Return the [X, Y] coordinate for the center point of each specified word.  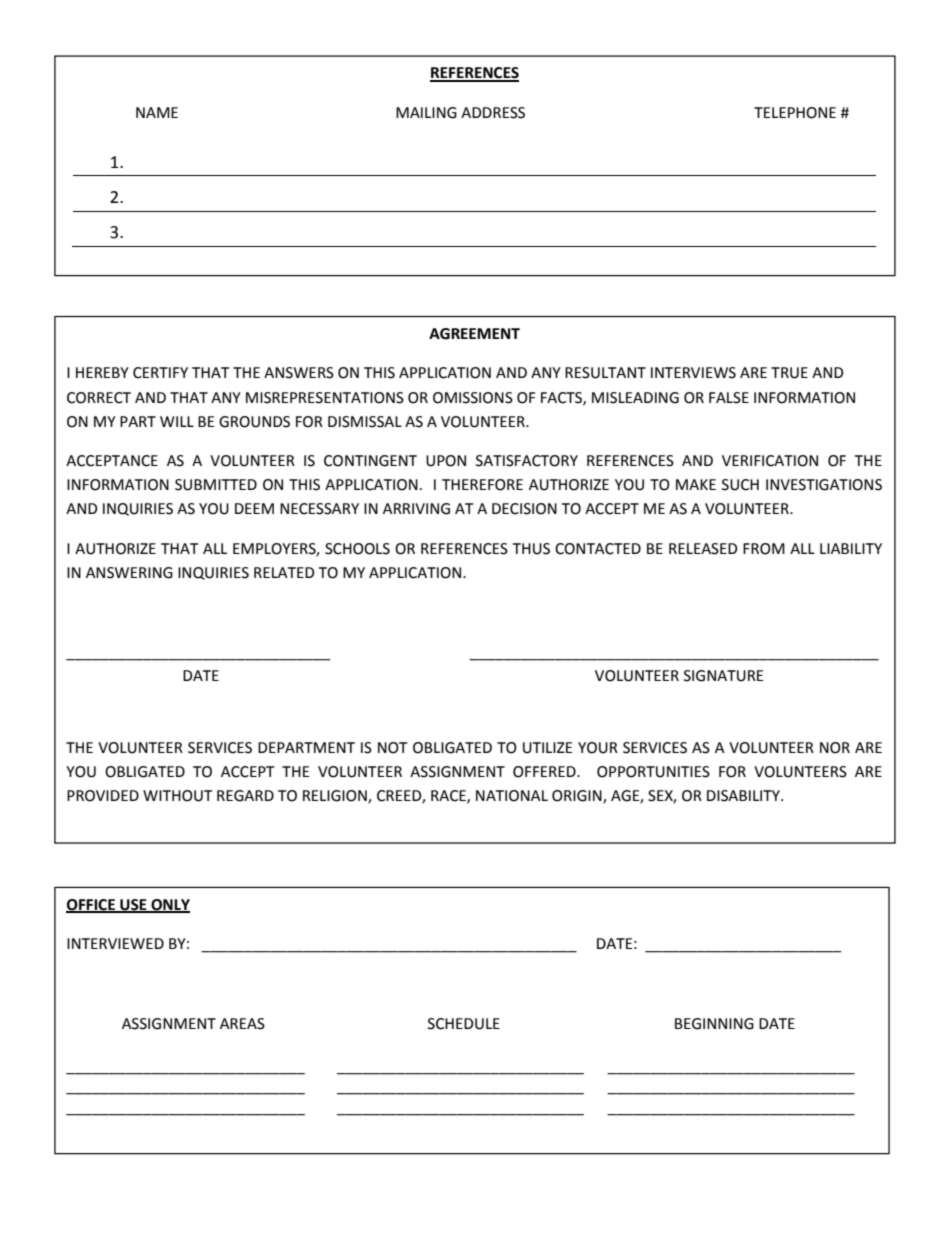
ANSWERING [129, 573]
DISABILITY [744, 796]
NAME [157, 112]
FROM [764, 549]
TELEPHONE [795, 113]
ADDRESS [493, 113]
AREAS [242, 1024]
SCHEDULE [464, 1024]
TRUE [789, 373]
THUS [531, 549]
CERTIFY [160, 373]
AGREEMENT [474, 334]
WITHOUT [177, 796]
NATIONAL [512, 796]
